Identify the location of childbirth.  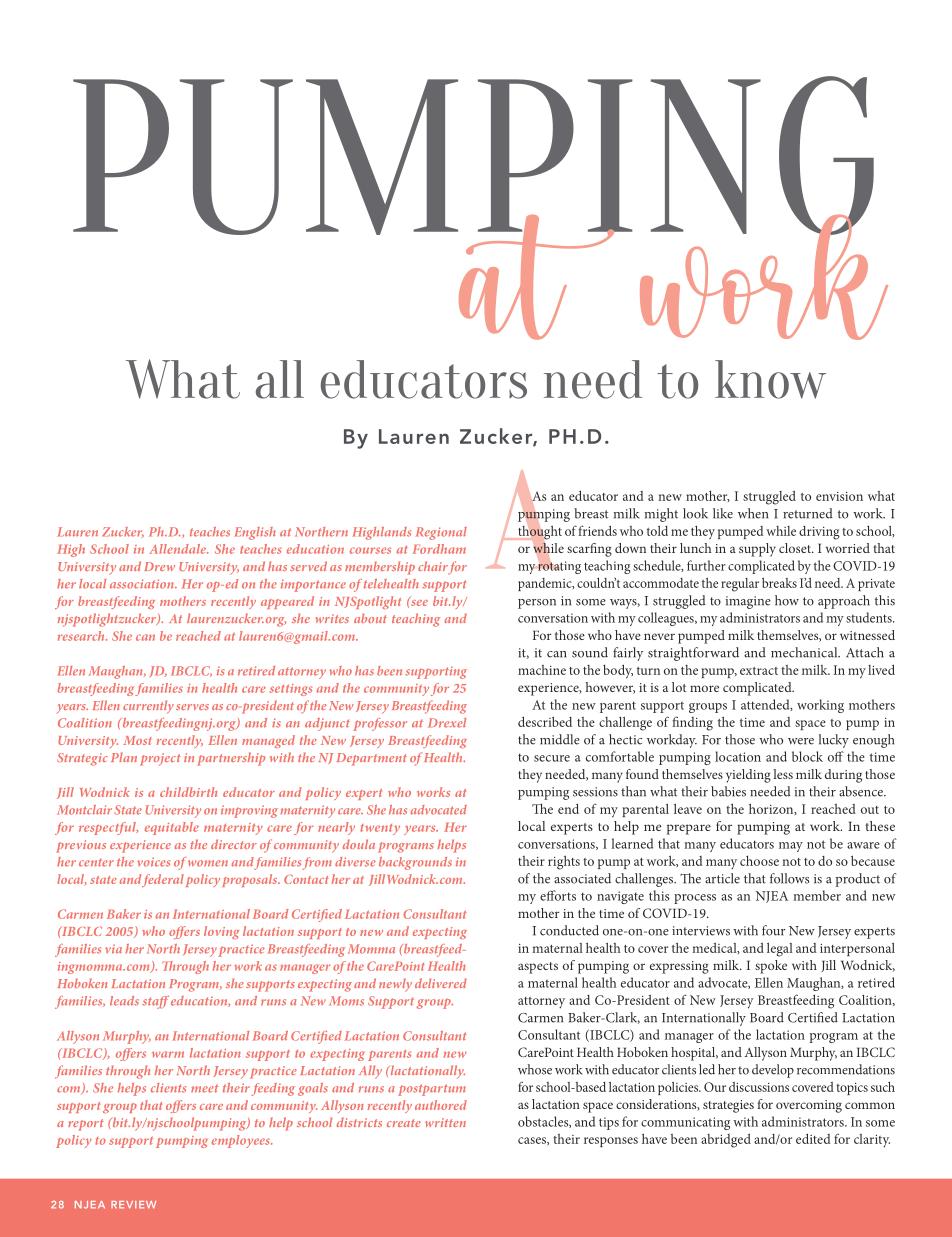
(188, 792).
